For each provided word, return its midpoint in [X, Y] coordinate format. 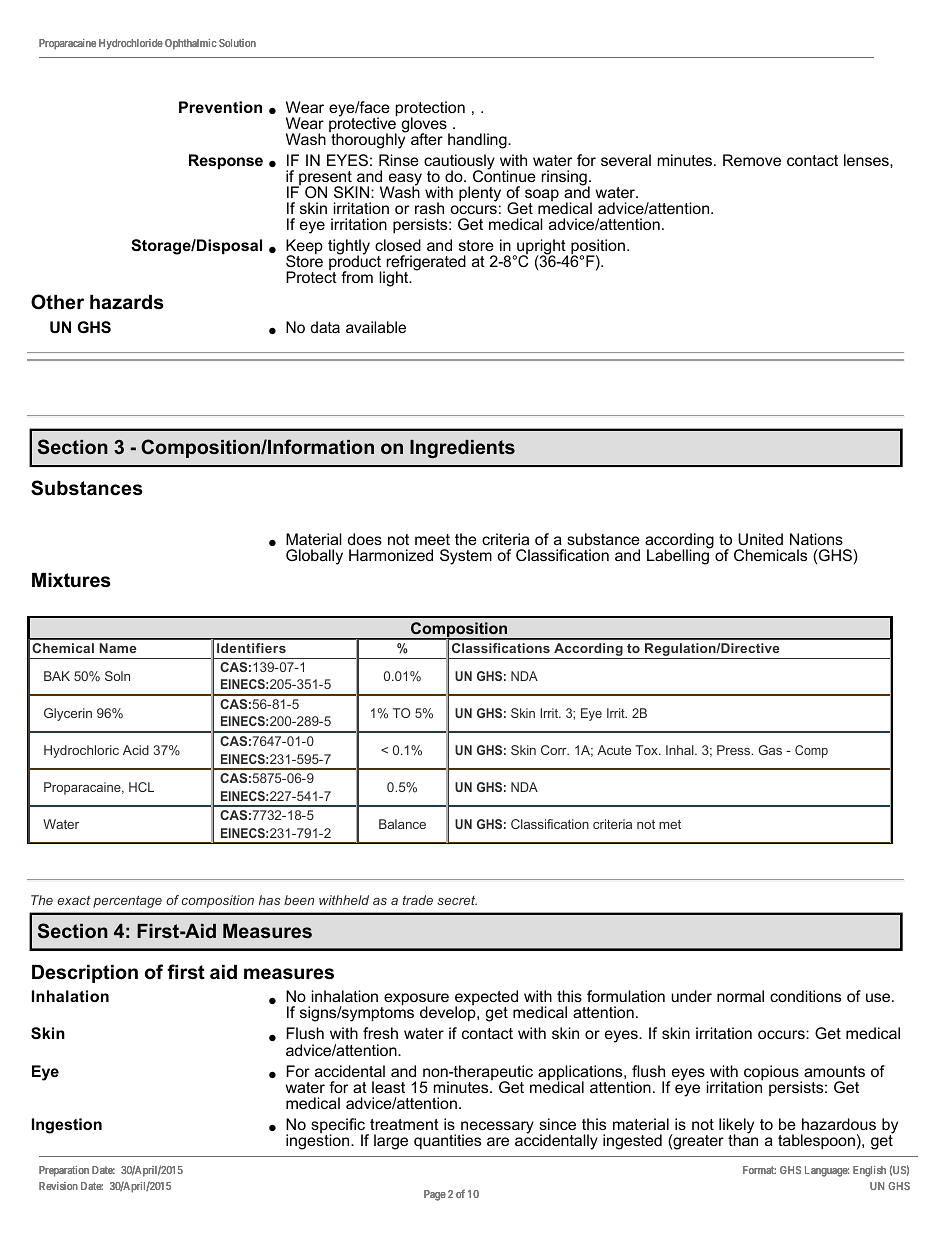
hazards [127, 302]
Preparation [64, 1171]
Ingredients [462, 449]
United [760, 539]
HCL [141, 787]
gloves [425, 126]
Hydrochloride [131, 44]
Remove [752, 160]
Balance [402, 824]
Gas [770, 750]
